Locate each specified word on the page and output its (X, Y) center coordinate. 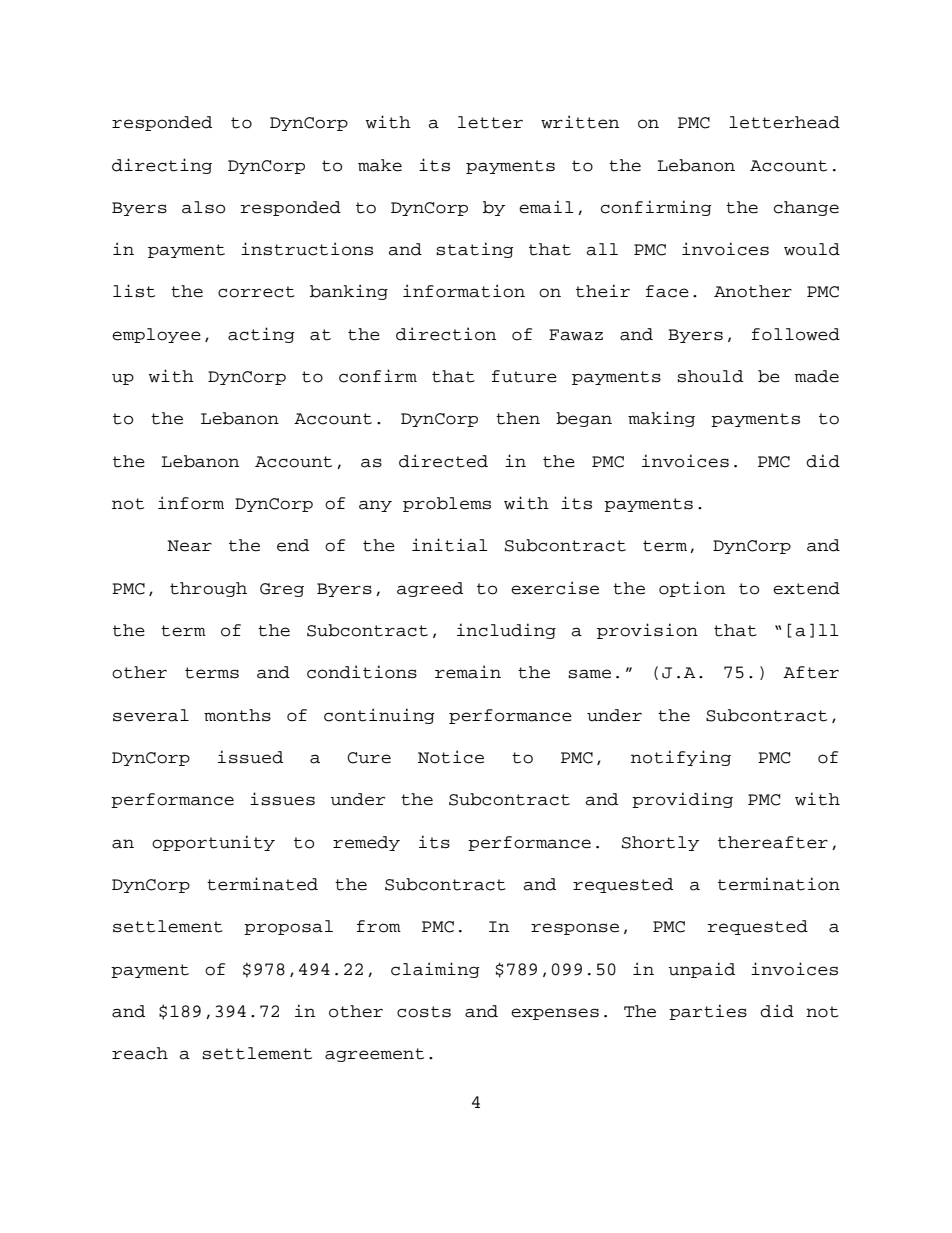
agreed (430, 589)
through (208, 589)
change (806, 208)
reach (140, 1053)
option (692, 589)
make (380, 165)
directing (162, 166)
